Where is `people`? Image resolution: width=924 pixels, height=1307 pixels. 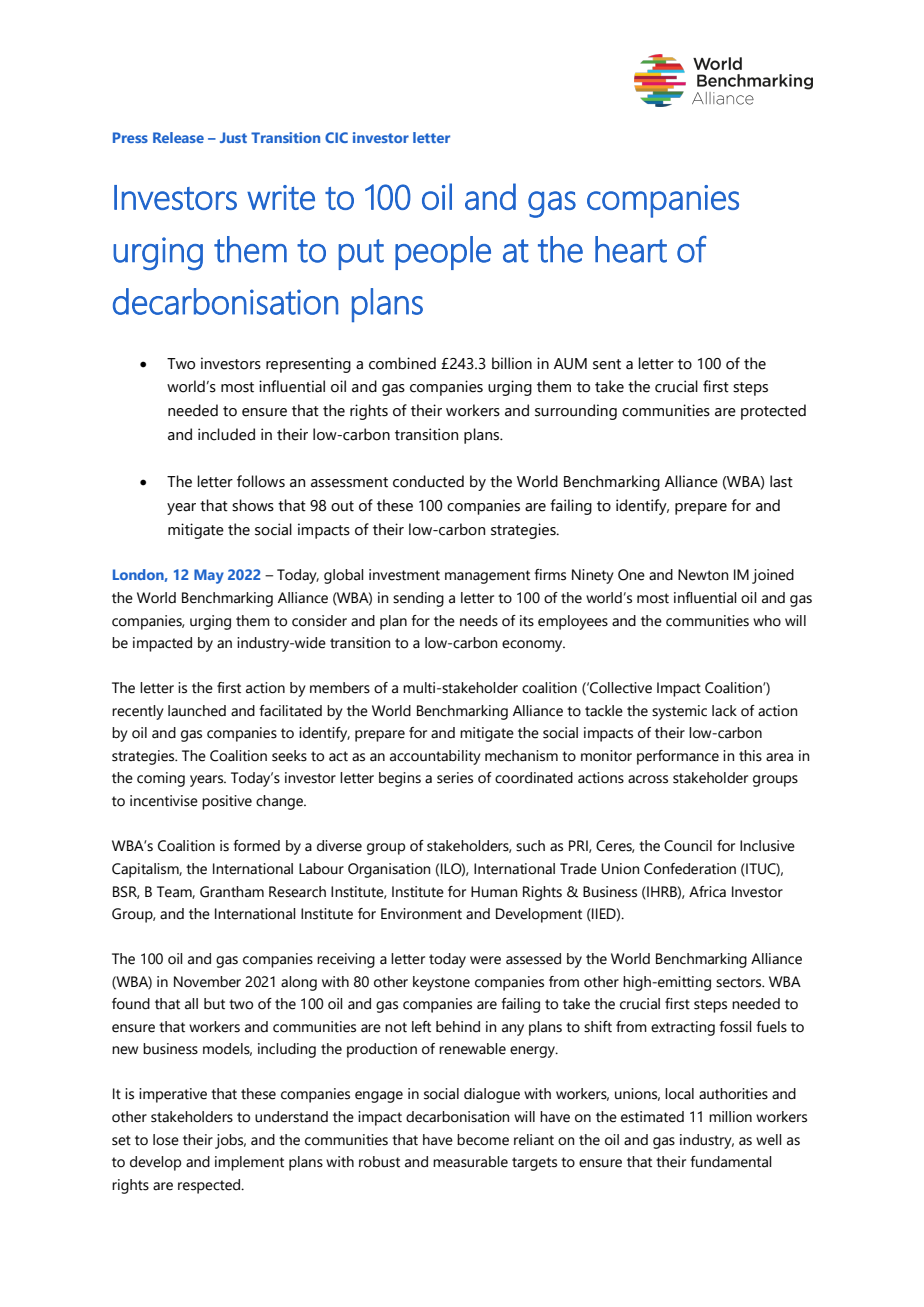 people is located at coordinates (443, 253).
